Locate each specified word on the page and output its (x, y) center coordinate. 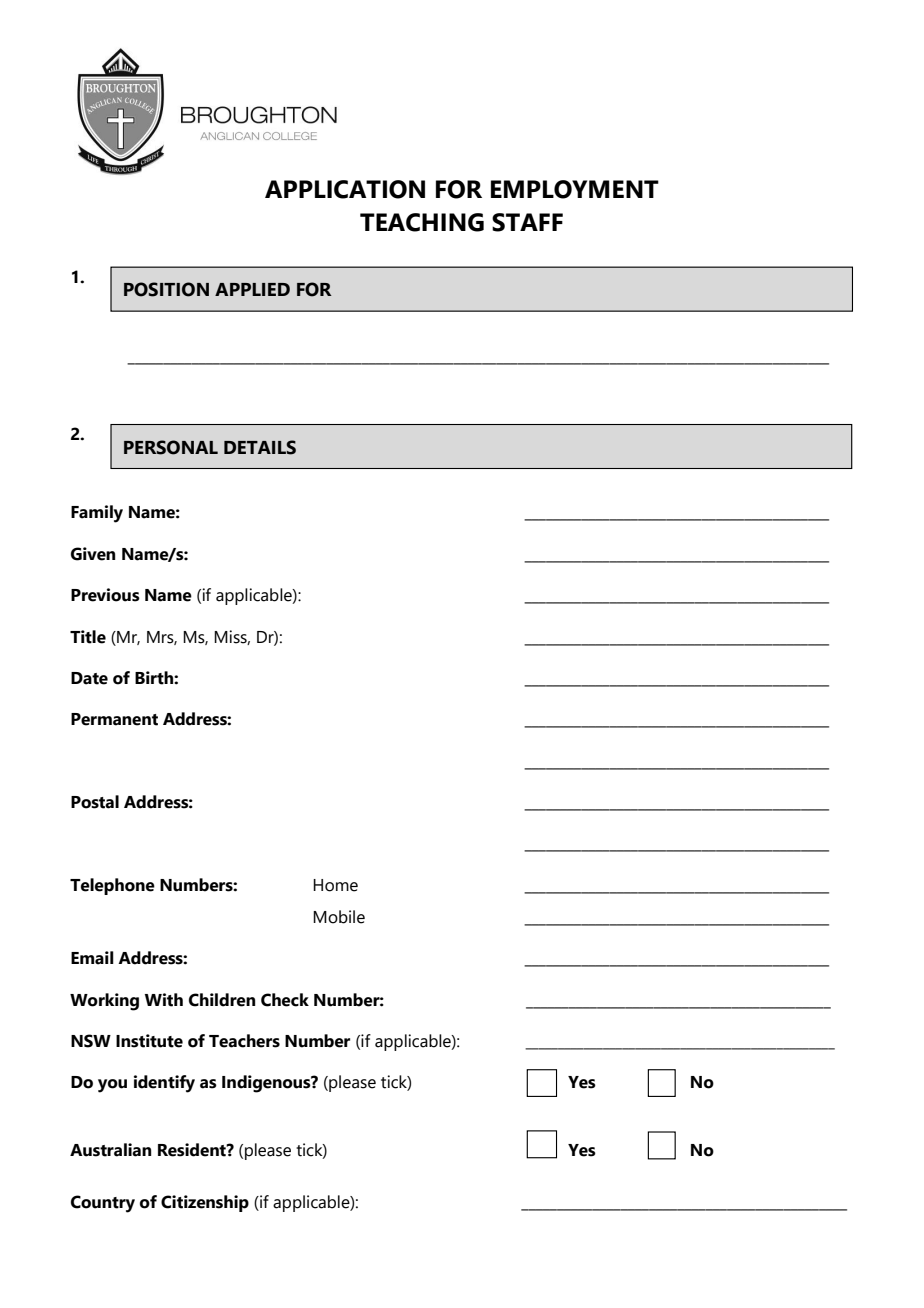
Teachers (244, 1041)
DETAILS (260, 447)
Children (222, 1000)
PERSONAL (171, 447)
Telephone (112, 886)
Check (285, 1000)
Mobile (339, 917)
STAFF (527, 222)
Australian (110, 1150)
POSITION (166, 289)
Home (335, 885)
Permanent (114, 719)
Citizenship (205, 1203)
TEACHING (422, 222)
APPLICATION (345, 189)
